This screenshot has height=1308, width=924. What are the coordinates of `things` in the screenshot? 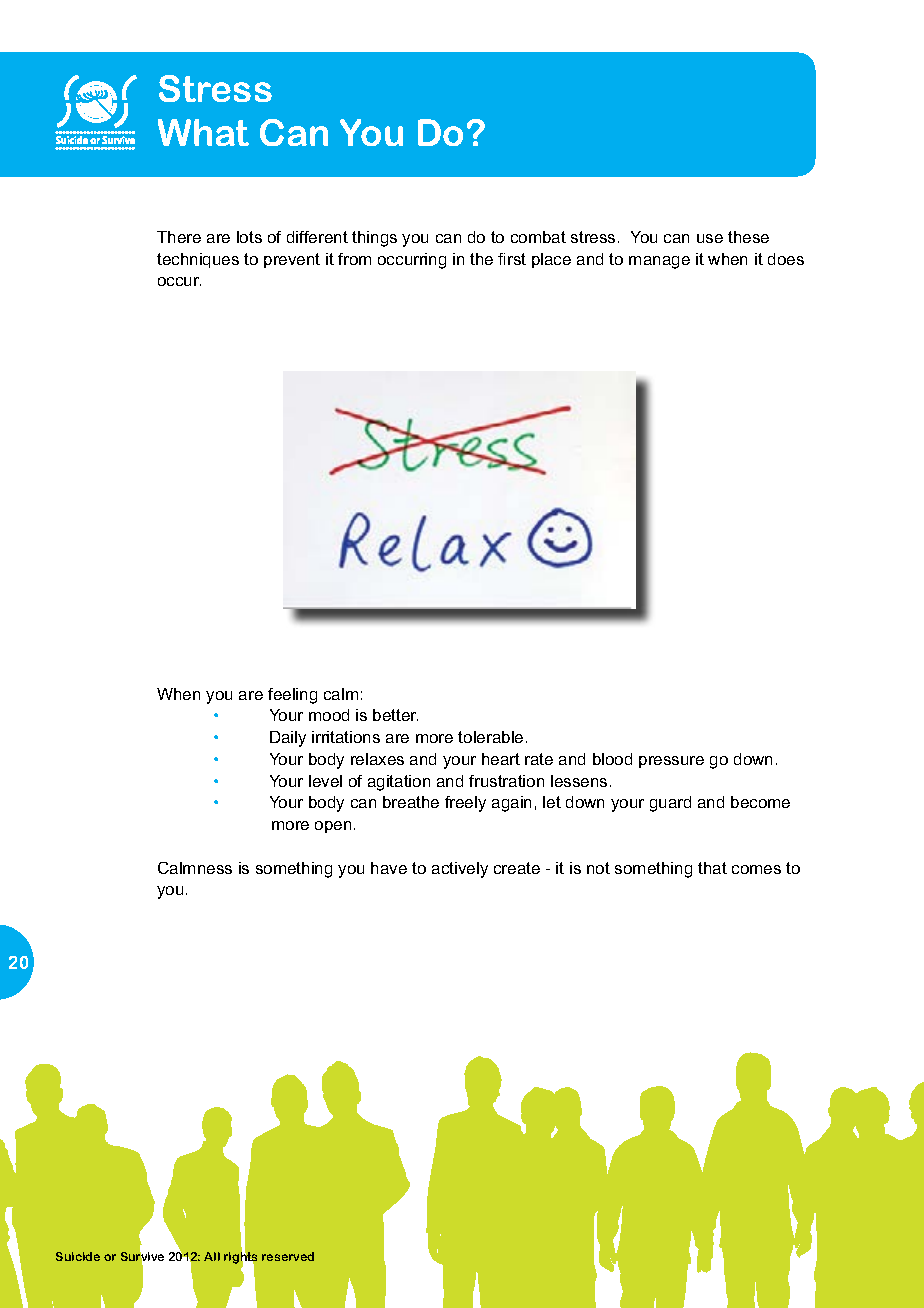 It's located at (374, 239).
